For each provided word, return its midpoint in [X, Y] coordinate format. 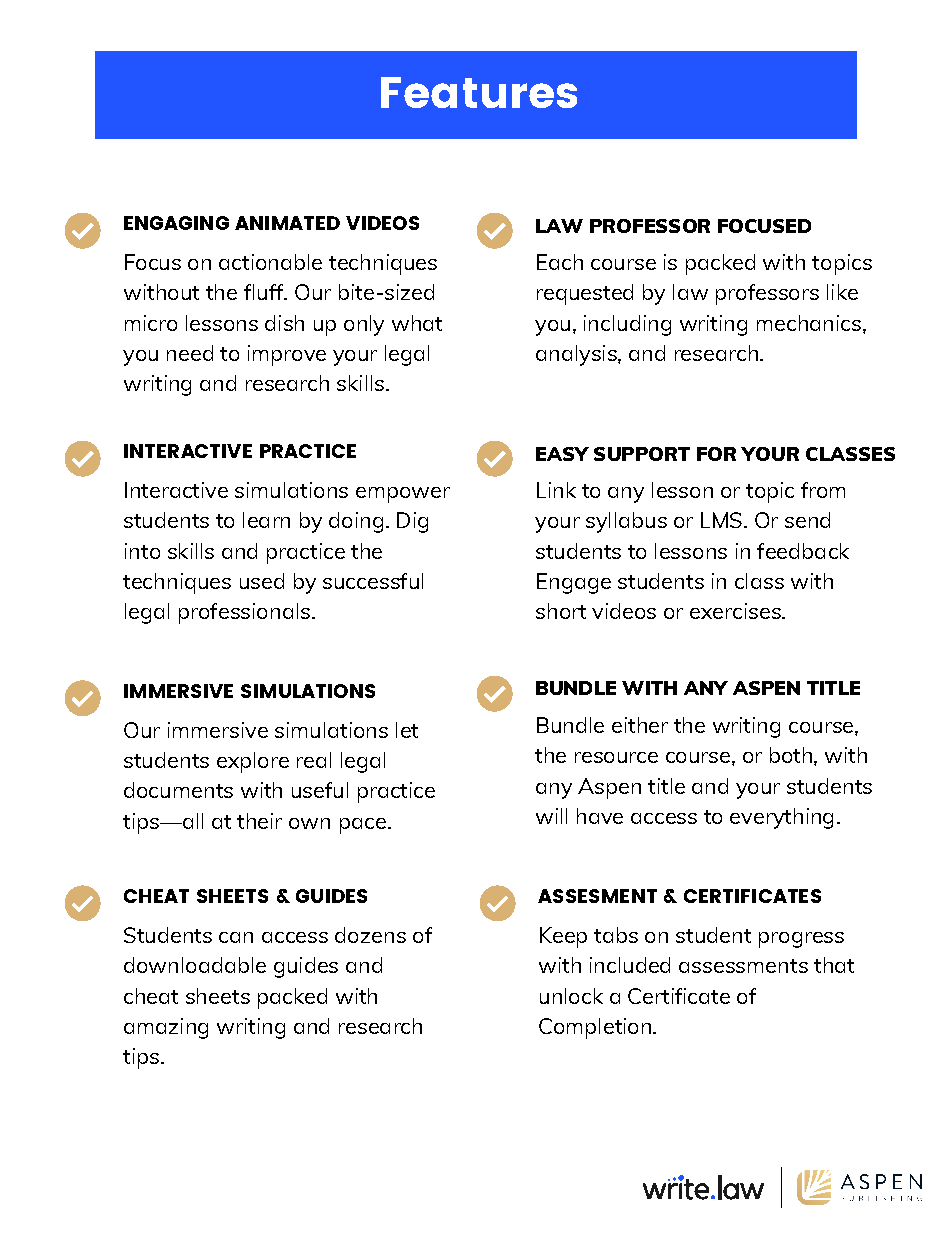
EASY [562, 454]
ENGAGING [176, 223]
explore [253, 762]
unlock [571, 996]
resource [616, 757]
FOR [716, 454]
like [842, 292]
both [791, 755]
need [190, 353]
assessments [743, 966]
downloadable [195, 965]
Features [479, 92]
